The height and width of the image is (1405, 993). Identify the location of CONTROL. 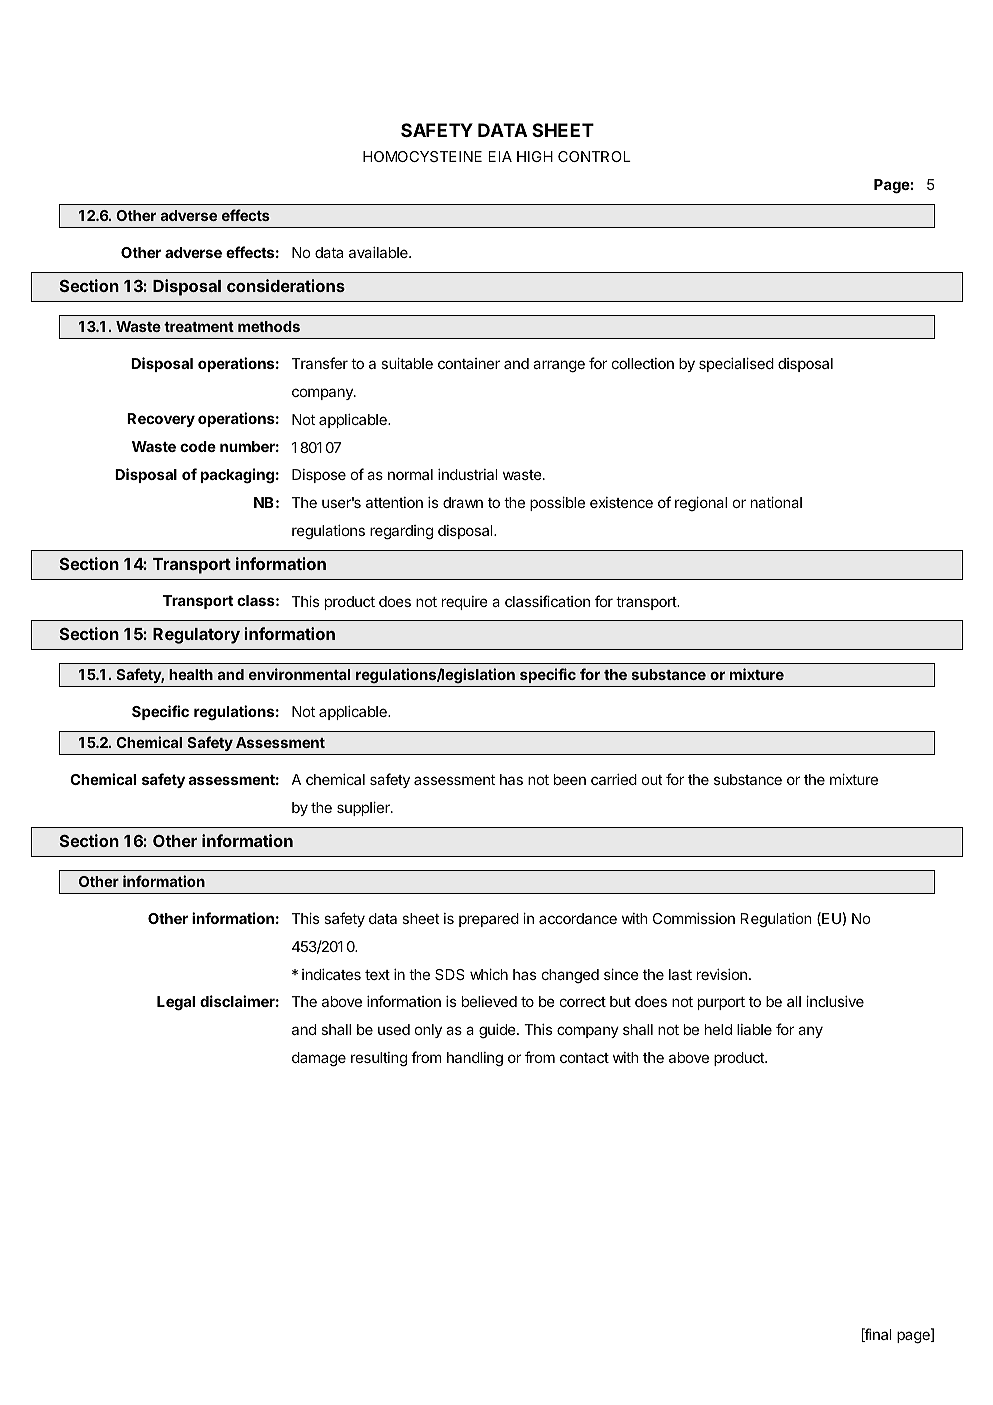
(594, 156).
